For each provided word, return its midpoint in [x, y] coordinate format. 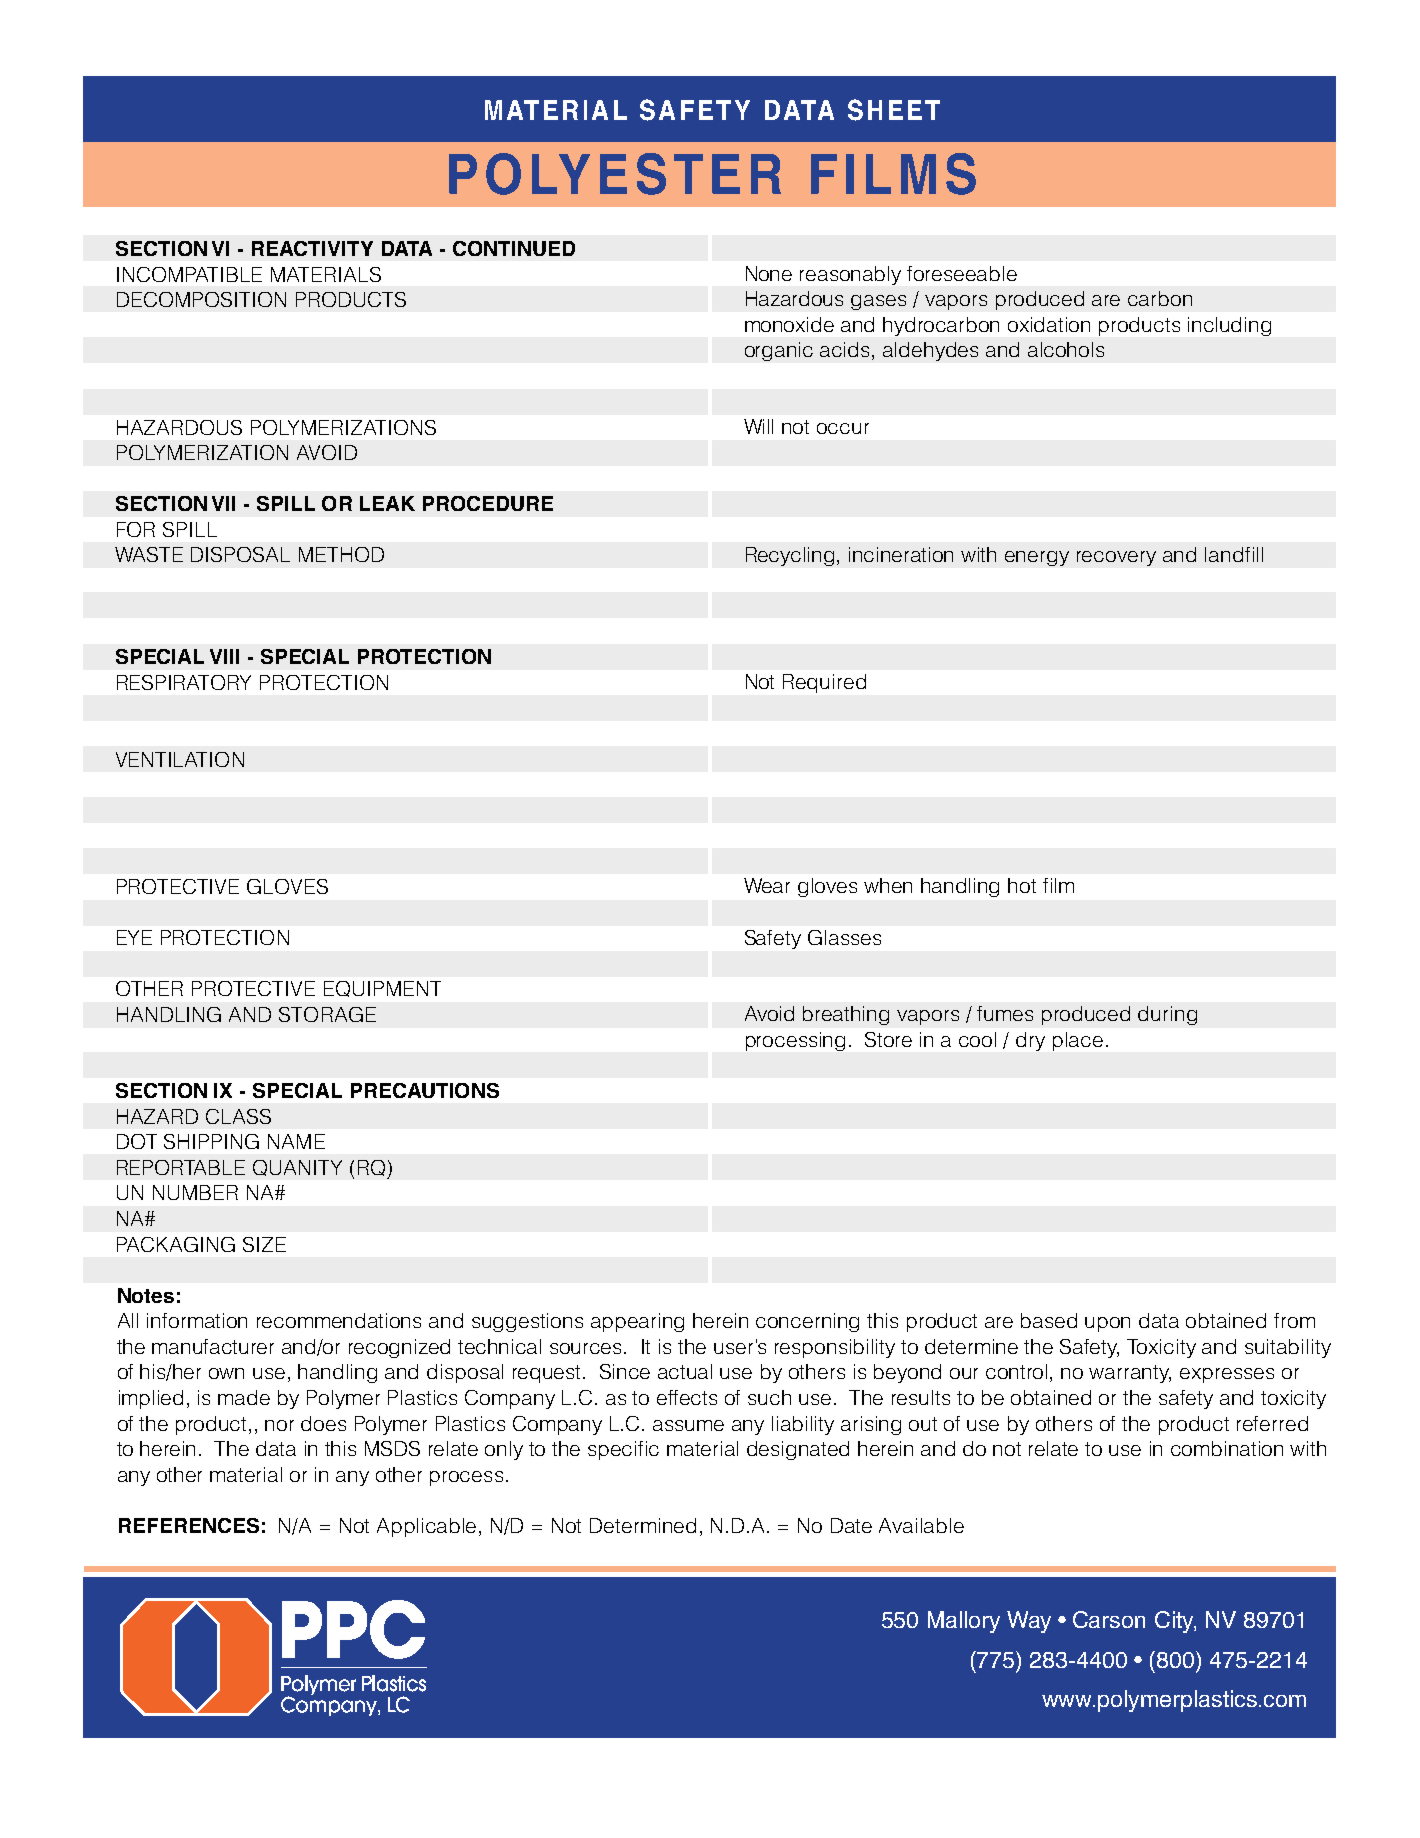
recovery [1116, 558]
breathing [846, 1015]
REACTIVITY [312, 248]
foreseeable [962, 273]
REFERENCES [189, 1525]
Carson [1109, 1619]
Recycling [790, 556]
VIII [224, 656]
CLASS [238, 1116]
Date [851, 1525]
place [1078, 1041]
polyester [615, 174]
